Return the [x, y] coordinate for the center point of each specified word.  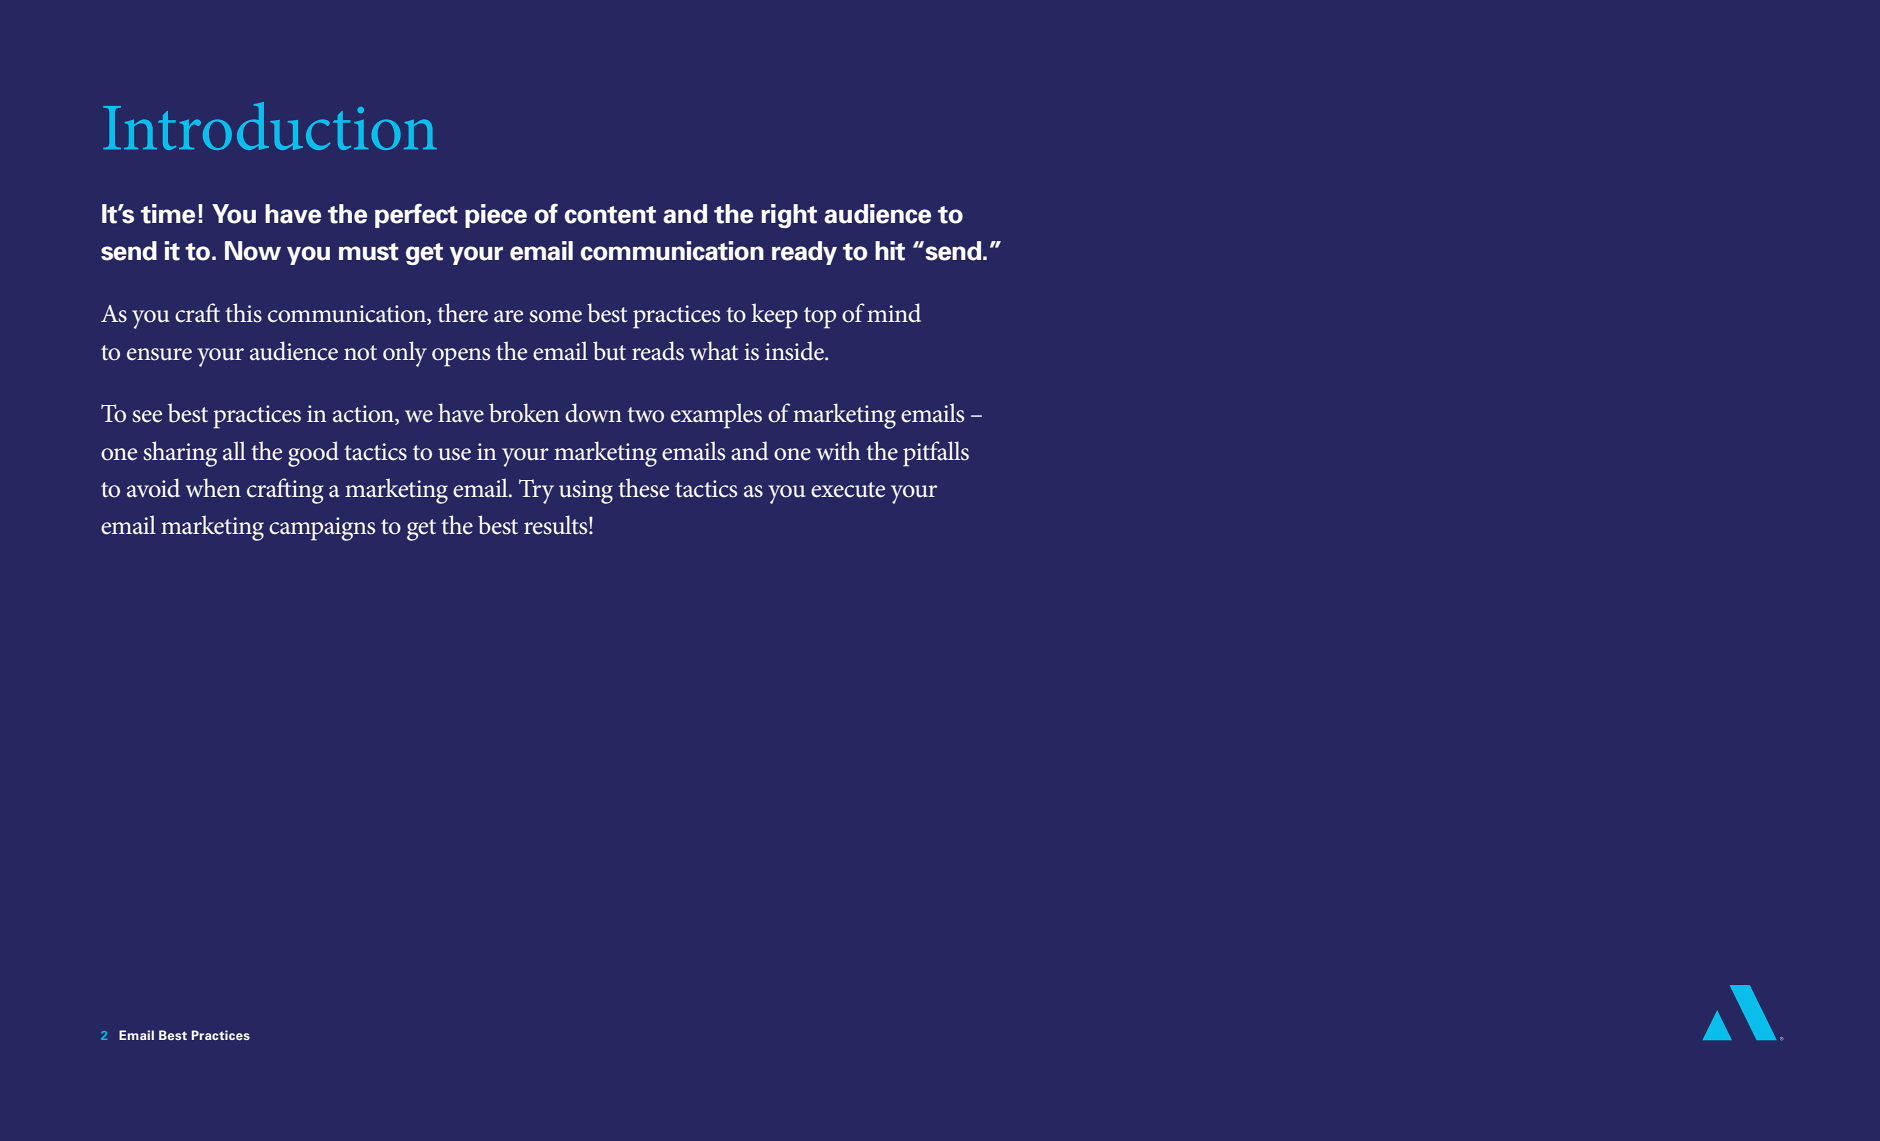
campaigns [322, 529]
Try [536, 491]
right [789, 216]
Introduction [270, 126]
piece [496, 216]
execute [848, 490]
